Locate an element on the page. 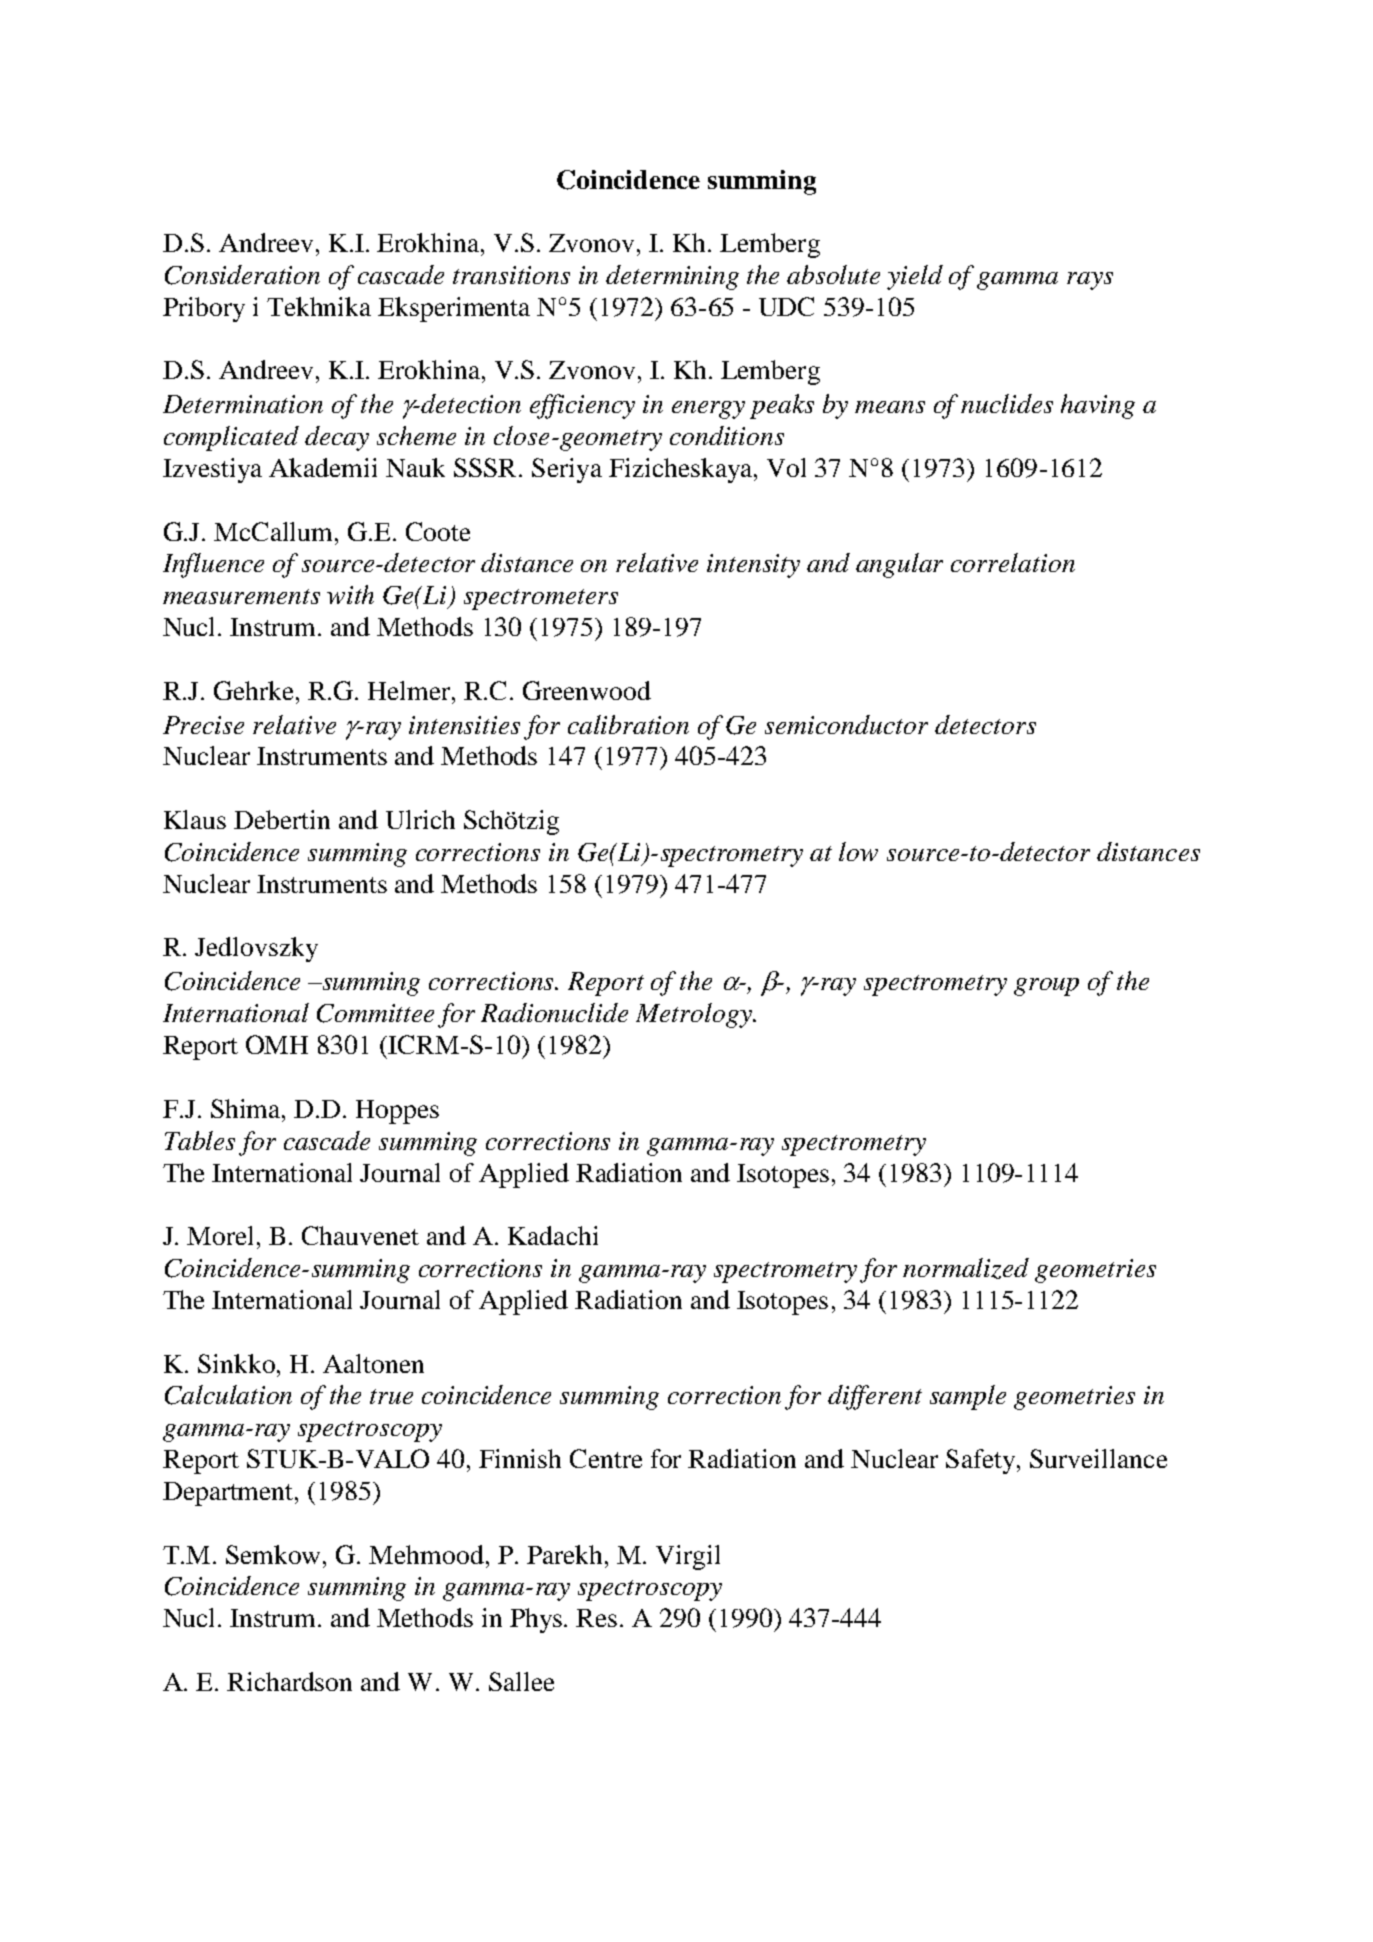 Image resolution: width=1373 pixels, height=1942 pixels. Metrology is located at coordinates (695, 1015).
